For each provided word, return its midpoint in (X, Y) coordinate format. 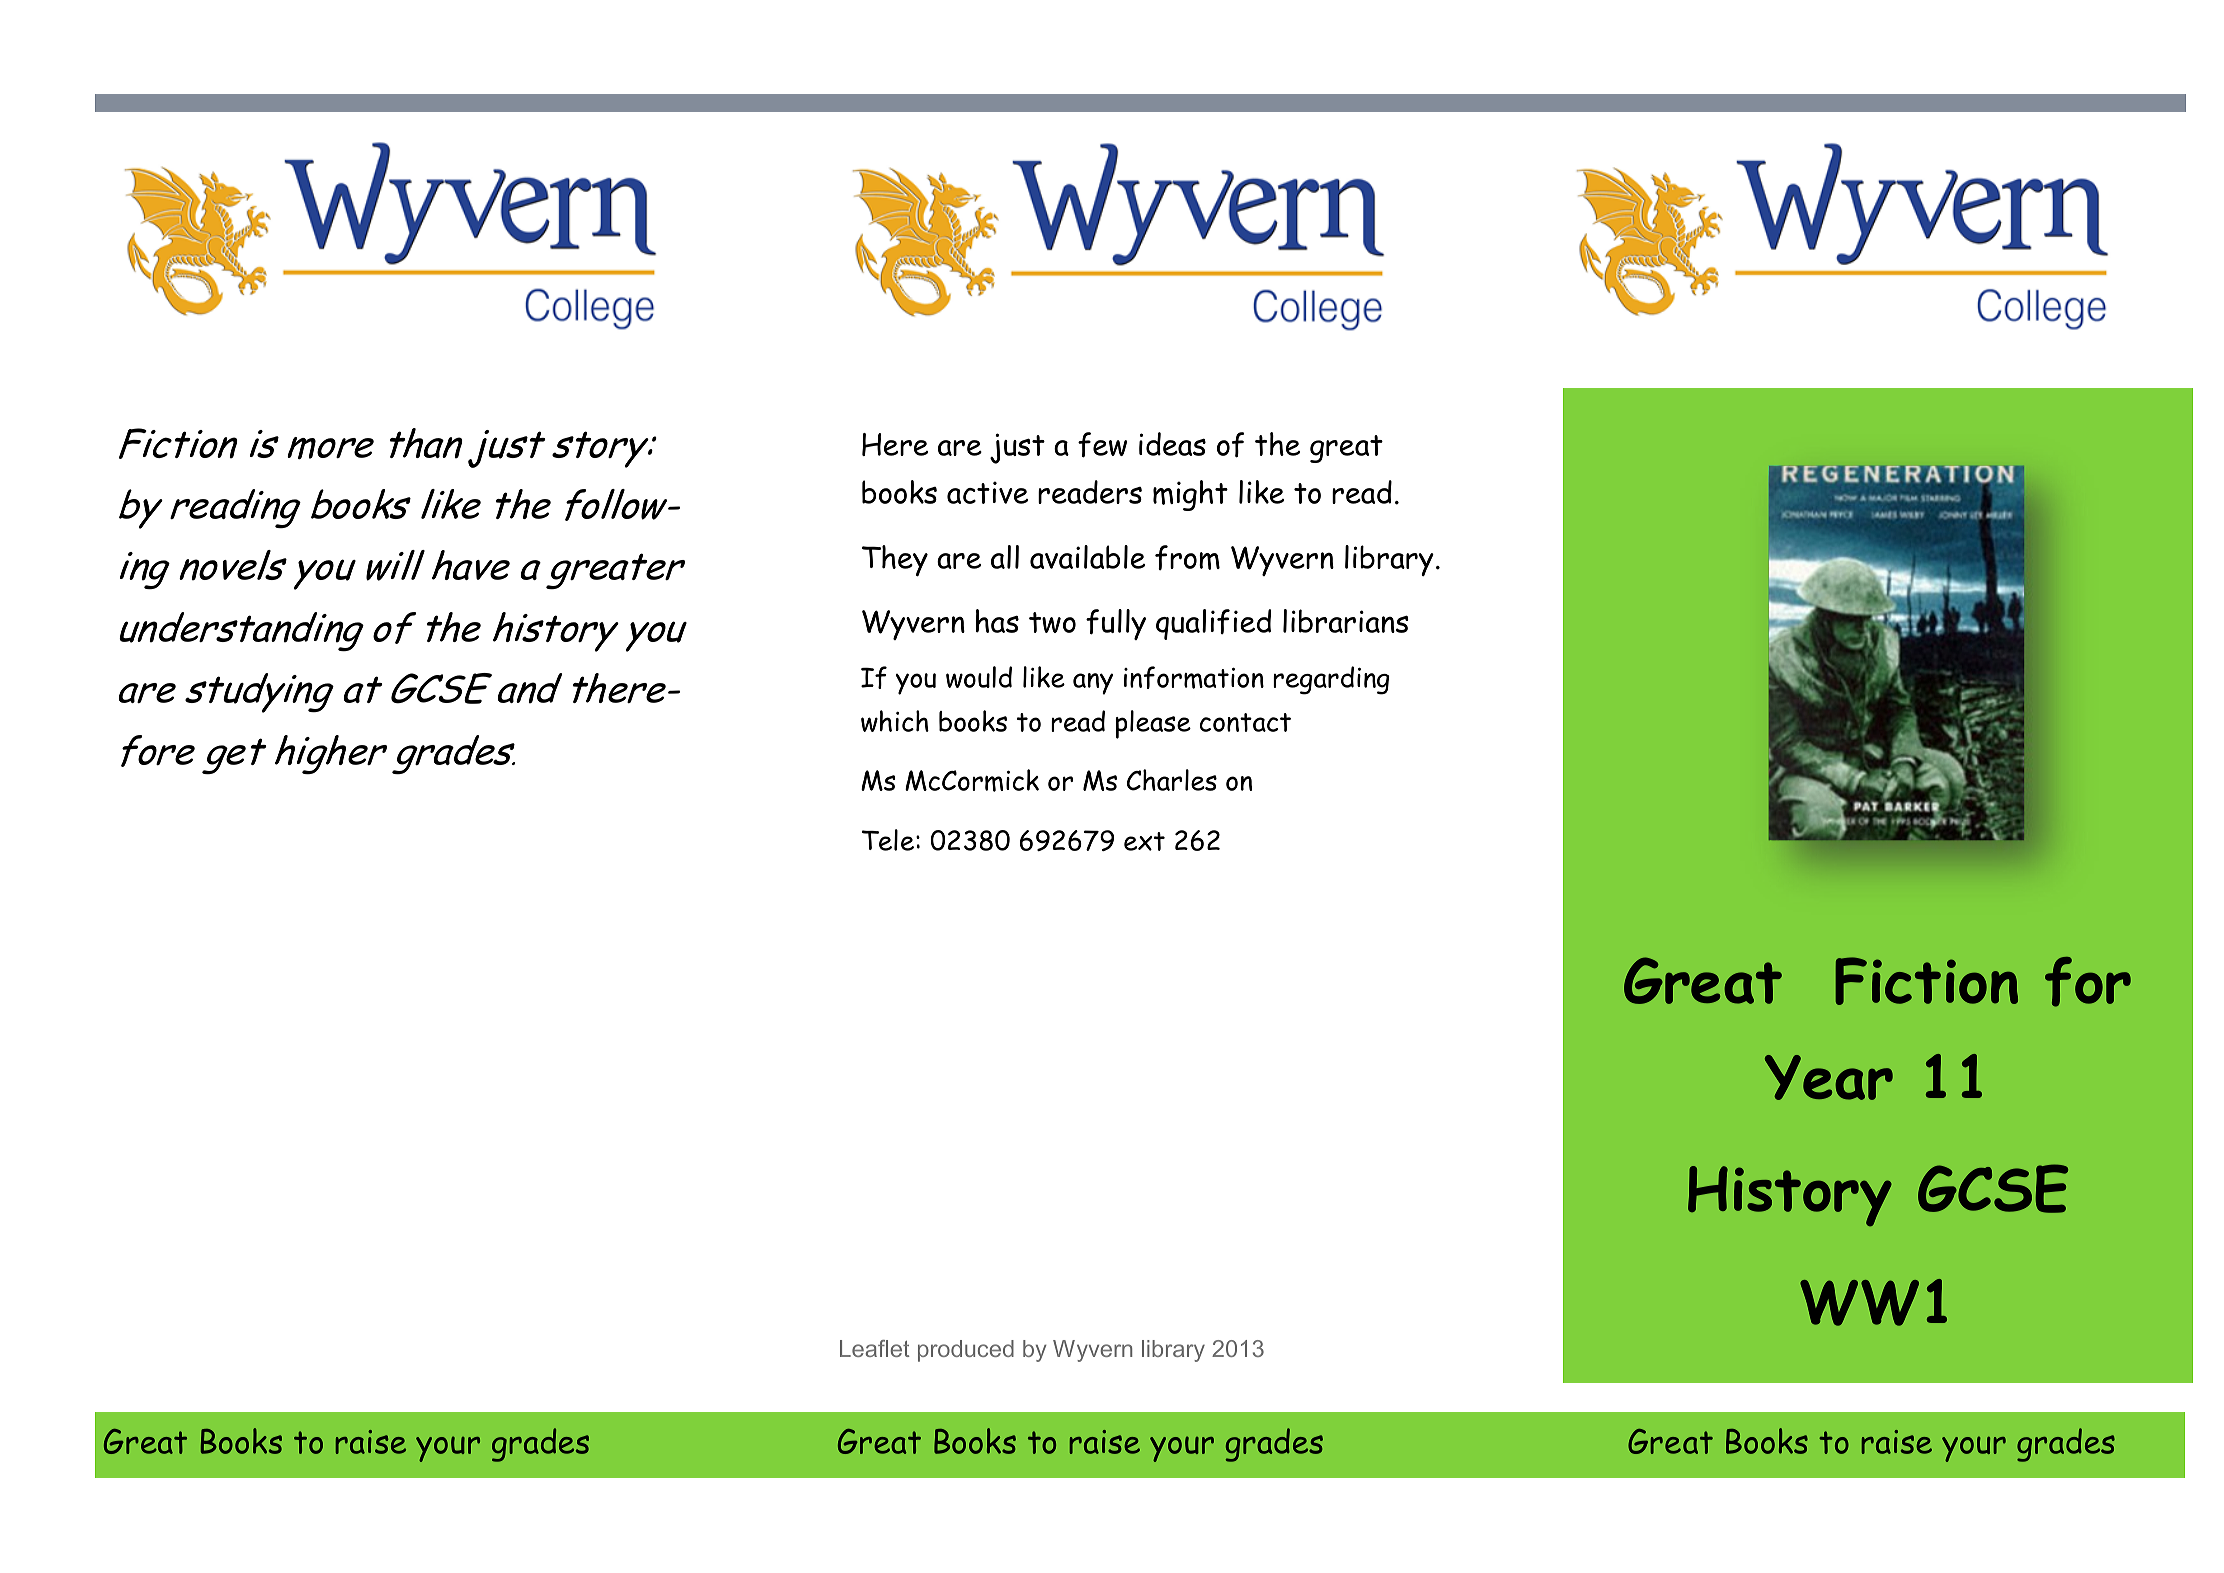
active (987, 492)
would (979, 677)
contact (1245, 722)
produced (966, 1351)
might (1190, 495)
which (895, 721)
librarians (1346, 621)
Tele (888, 840)
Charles (1172, 780)
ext (1144, 841)
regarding (1331, 680)
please (1153, 724)
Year (1829, 1077)
